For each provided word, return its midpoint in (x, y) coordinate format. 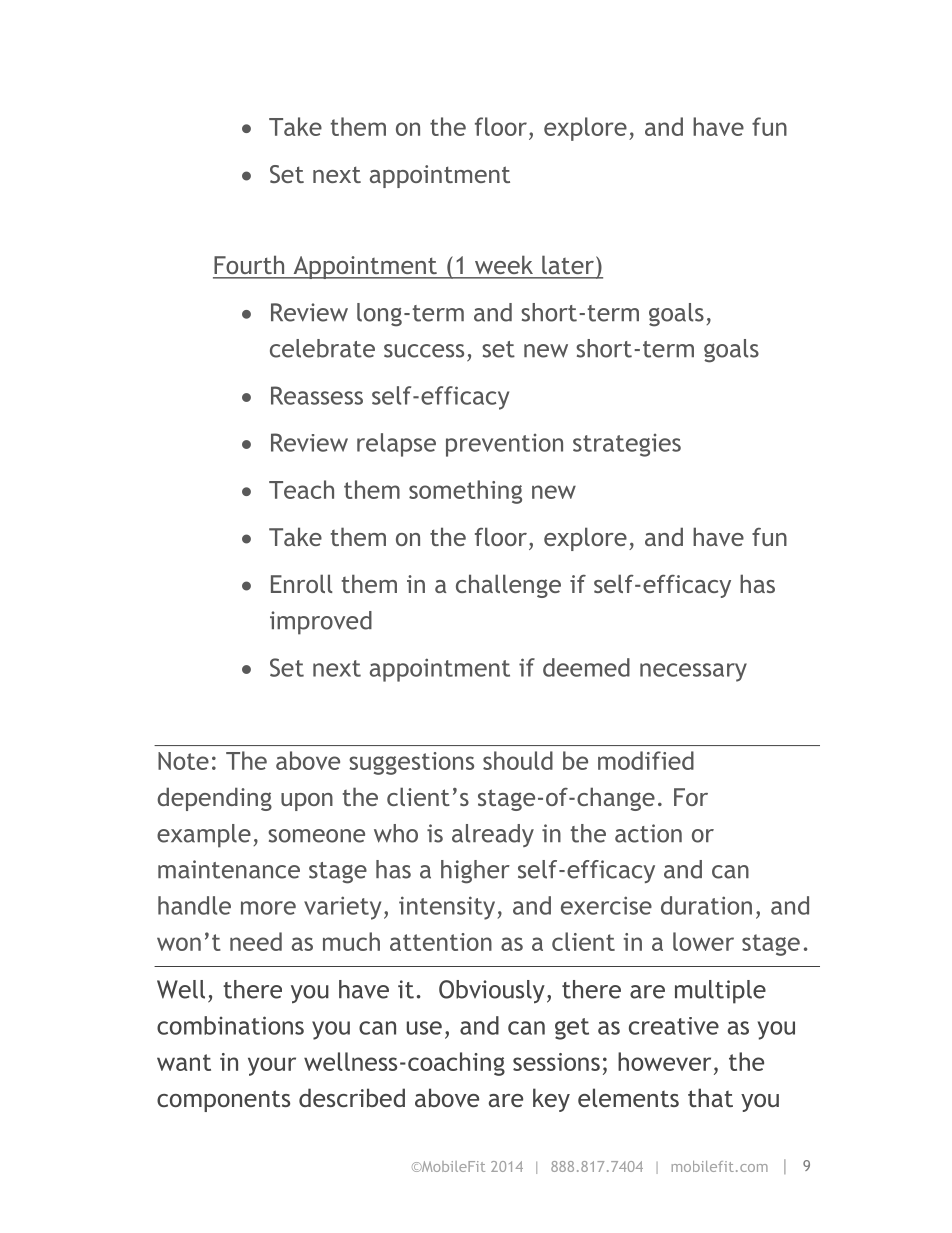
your (272, 1066)
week (504, 265)
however (664, 1061)
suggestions (411, 763)
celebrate (322, 348)
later (568, 265)
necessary (693, 672)
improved (321, 623)
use (424, 1028)
